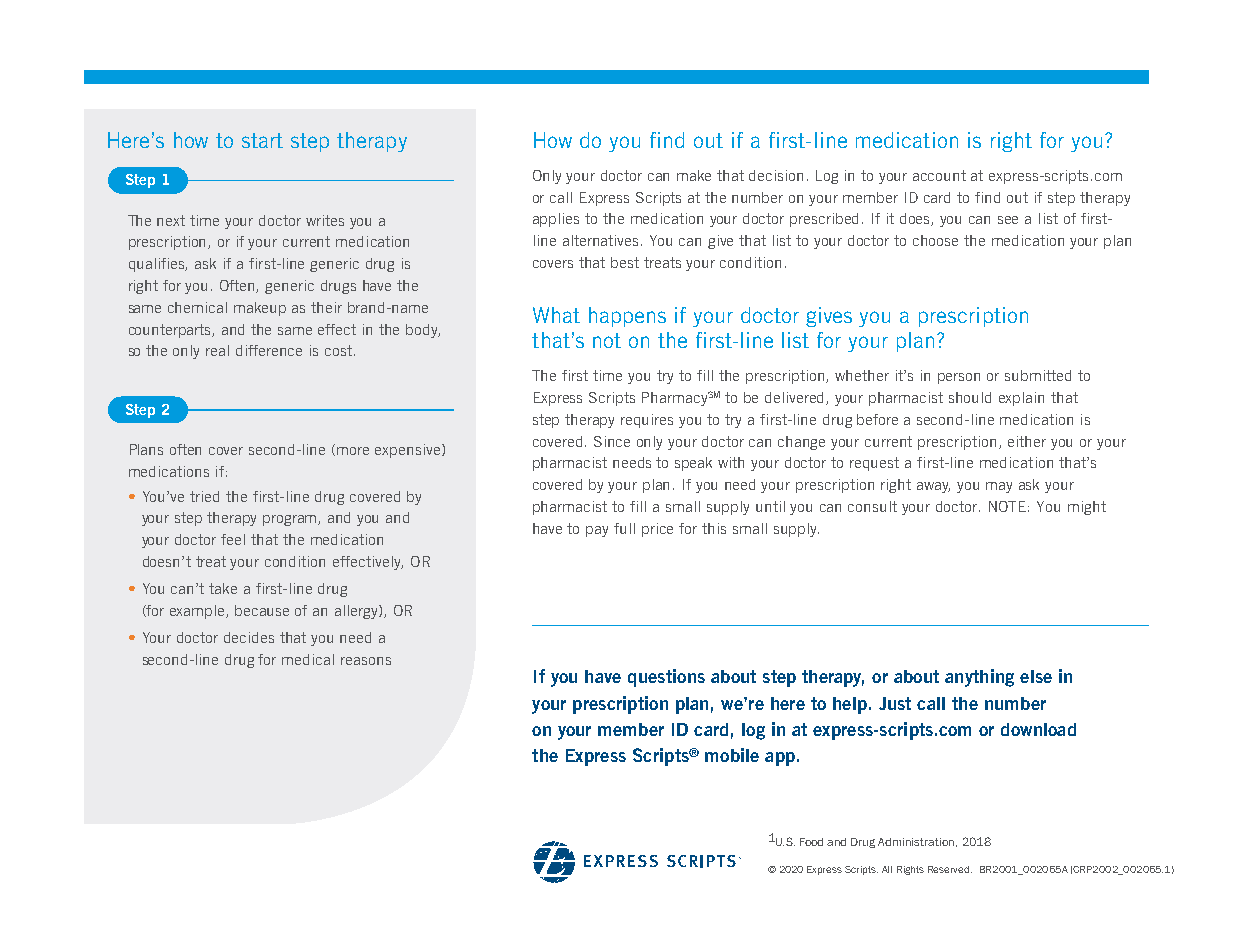 The height and width of the image is (952, 1233). Describe the element at coordinates (666, 678) in the image. I see `questions` at that location.
